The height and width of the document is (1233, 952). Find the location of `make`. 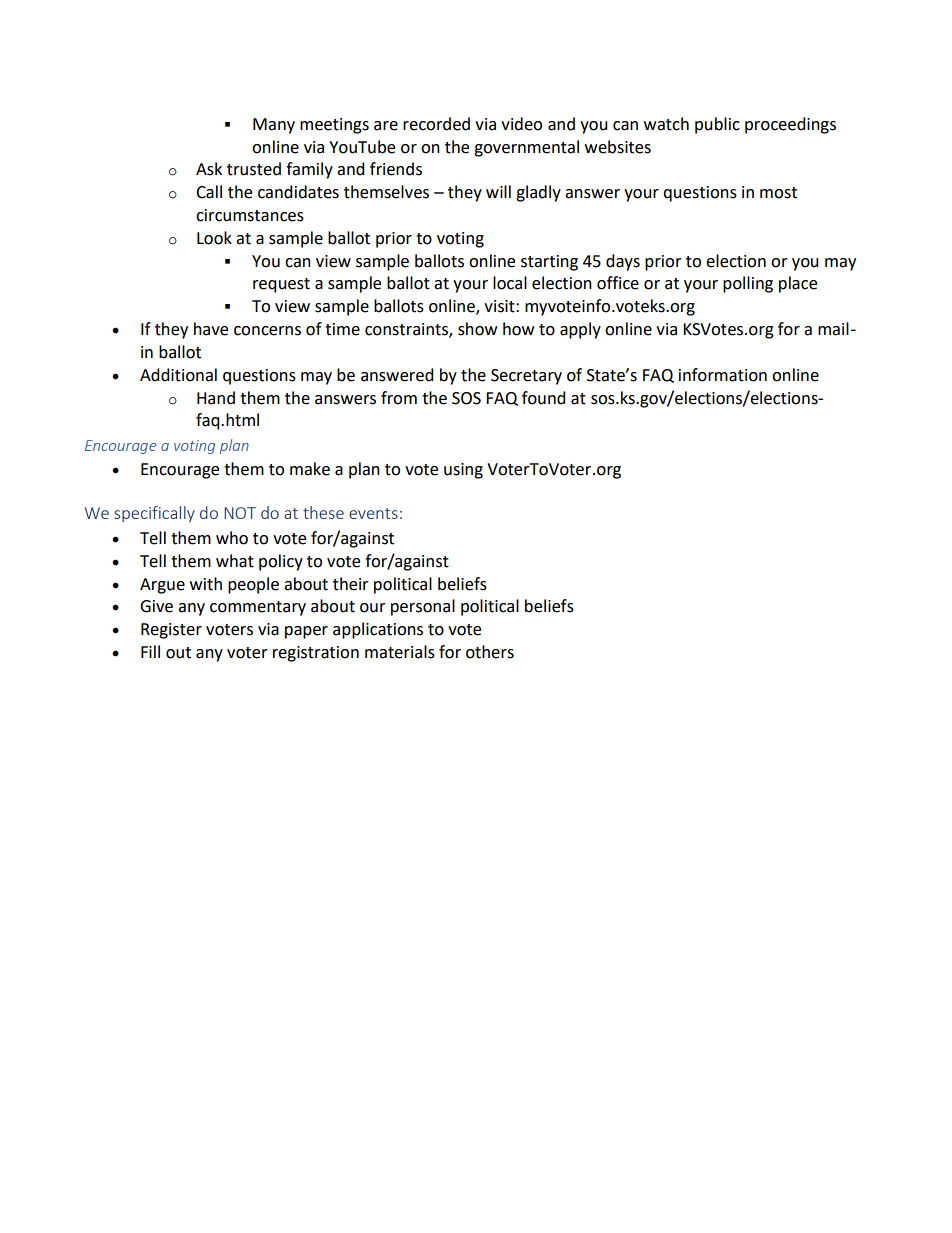

make is located at coordinates (310, 469).
